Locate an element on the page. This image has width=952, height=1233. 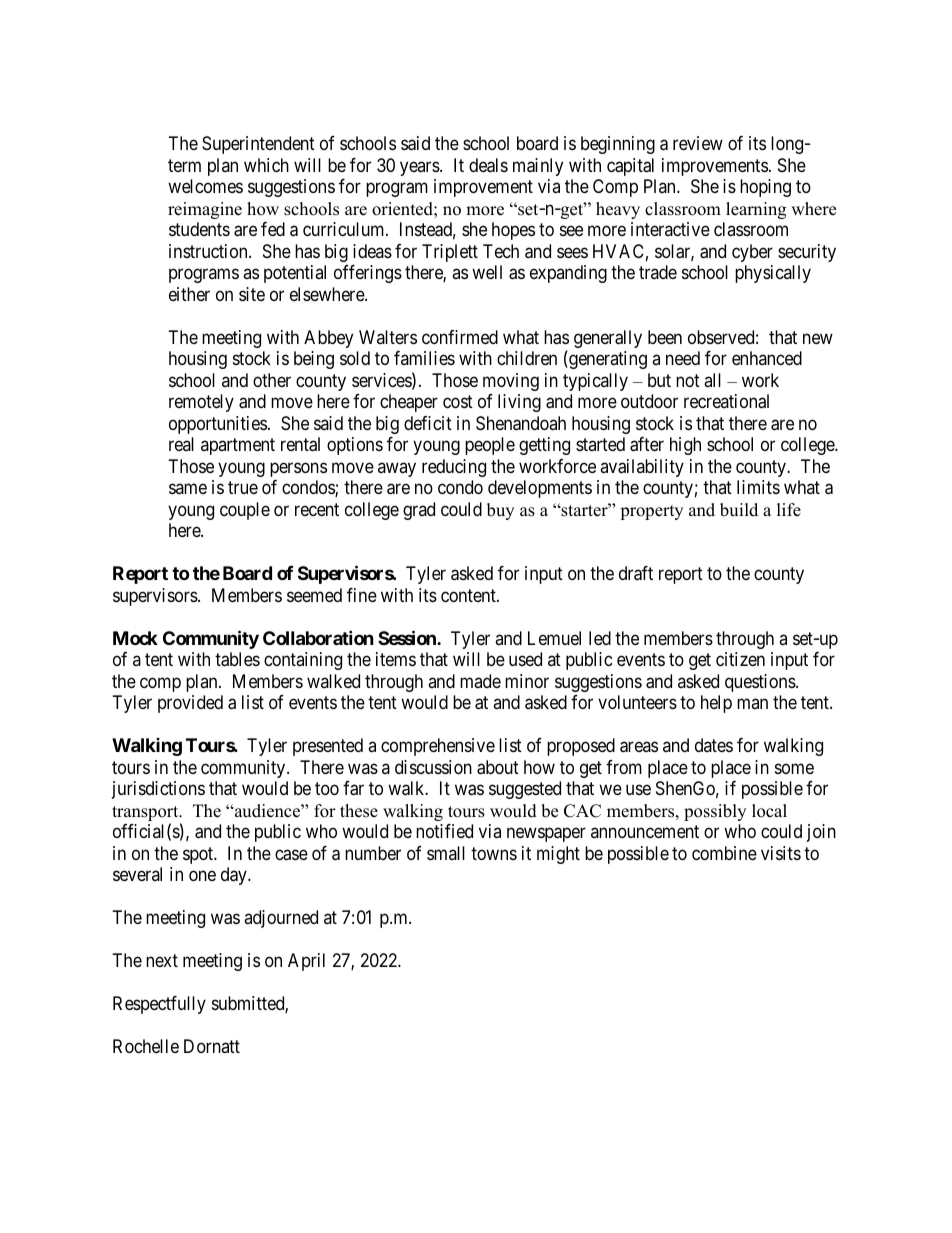
deals is located at coordinates (488, 165).
